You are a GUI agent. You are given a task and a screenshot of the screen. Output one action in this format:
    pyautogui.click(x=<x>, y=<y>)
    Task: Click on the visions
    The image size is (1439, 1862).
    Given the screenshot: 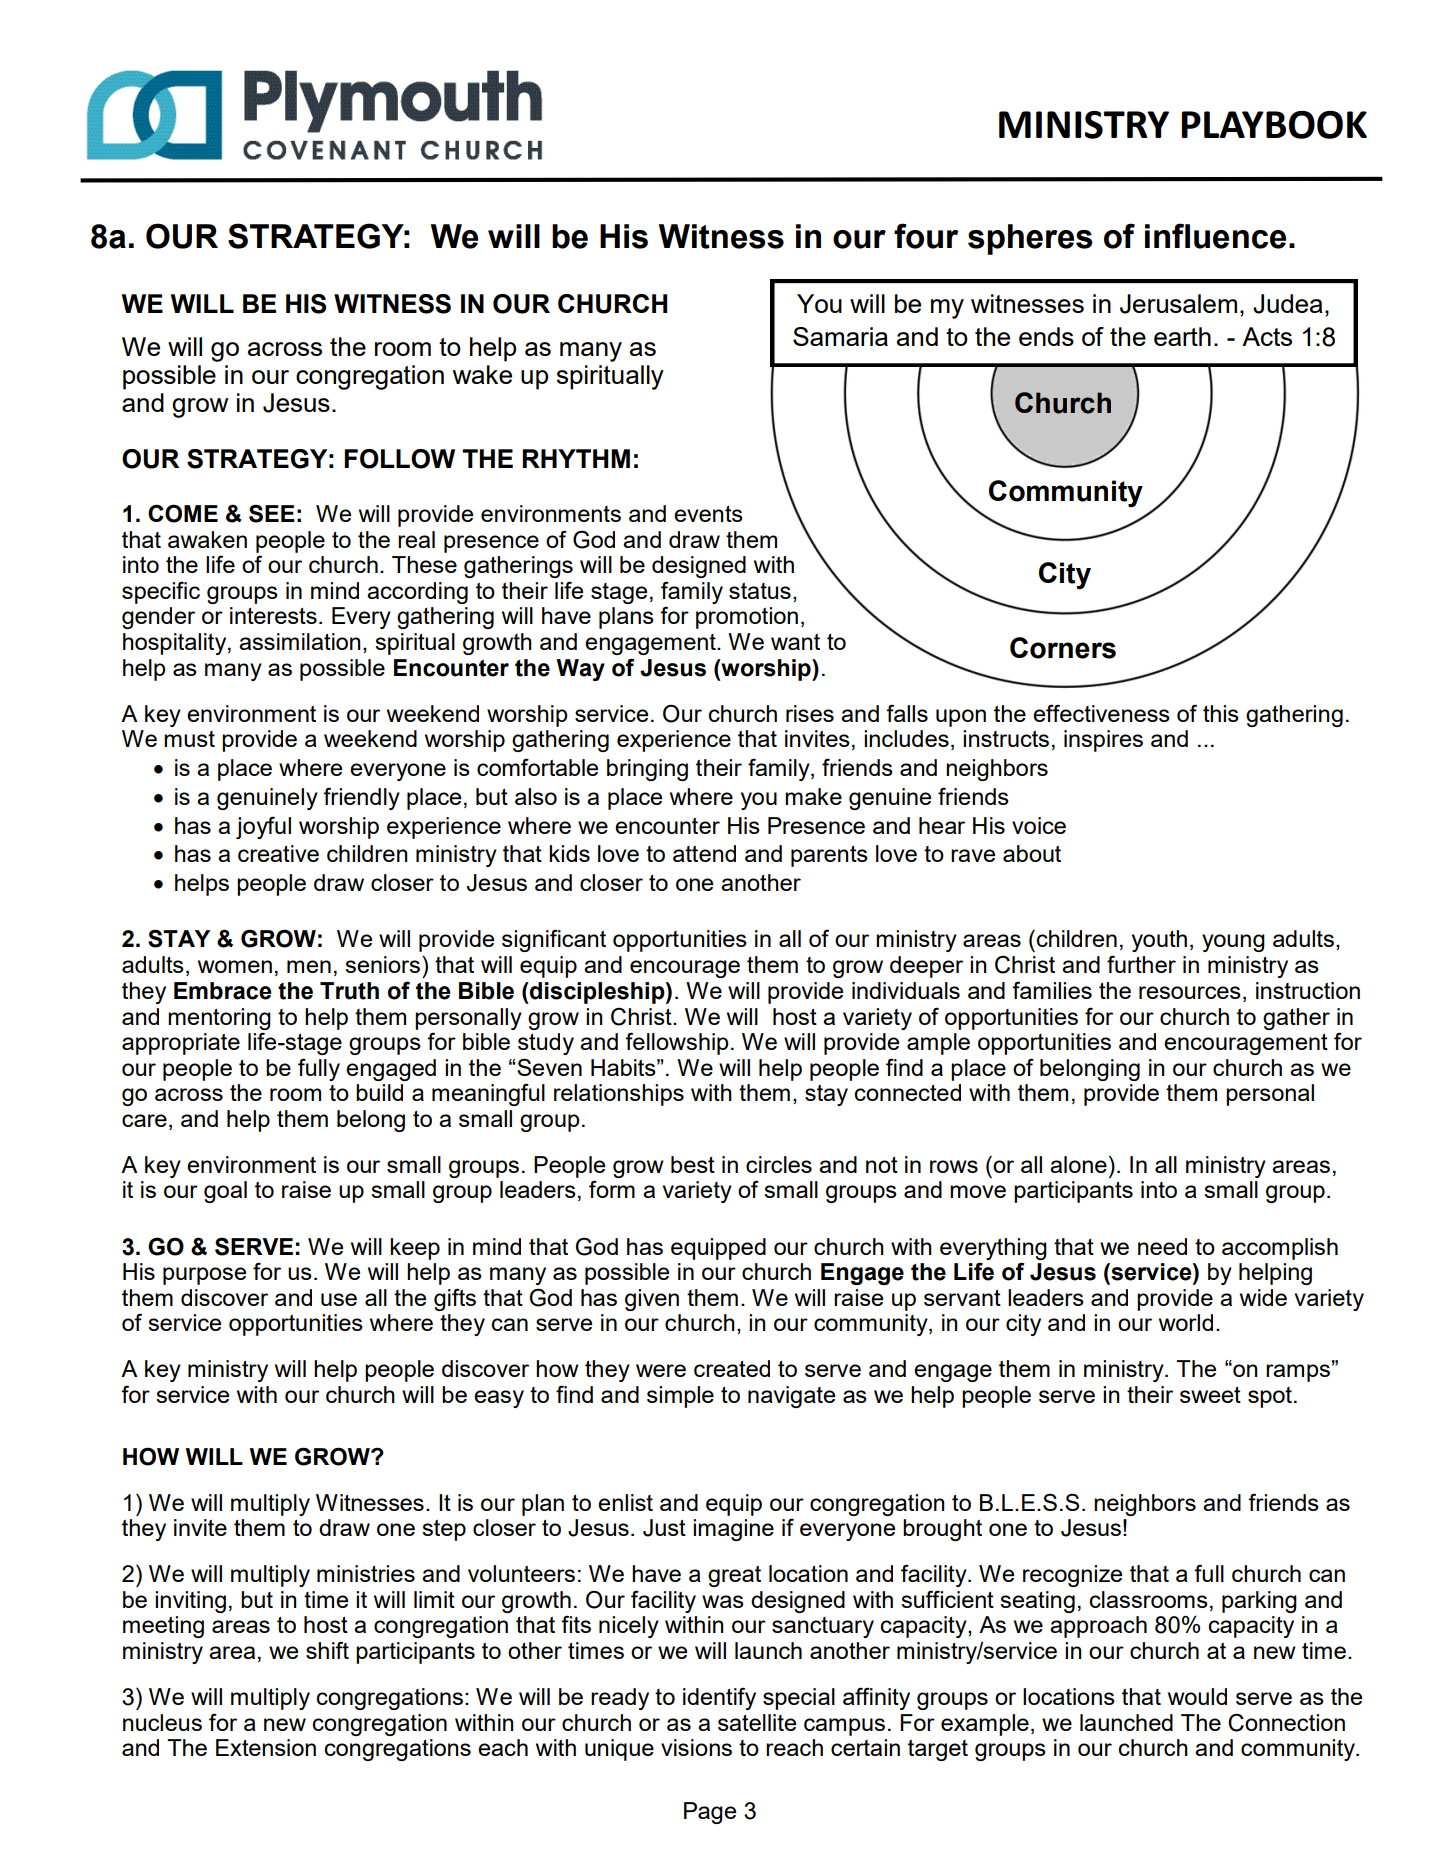 What is the action you would take?
    pyautogui.click(x=696, y=1747)
